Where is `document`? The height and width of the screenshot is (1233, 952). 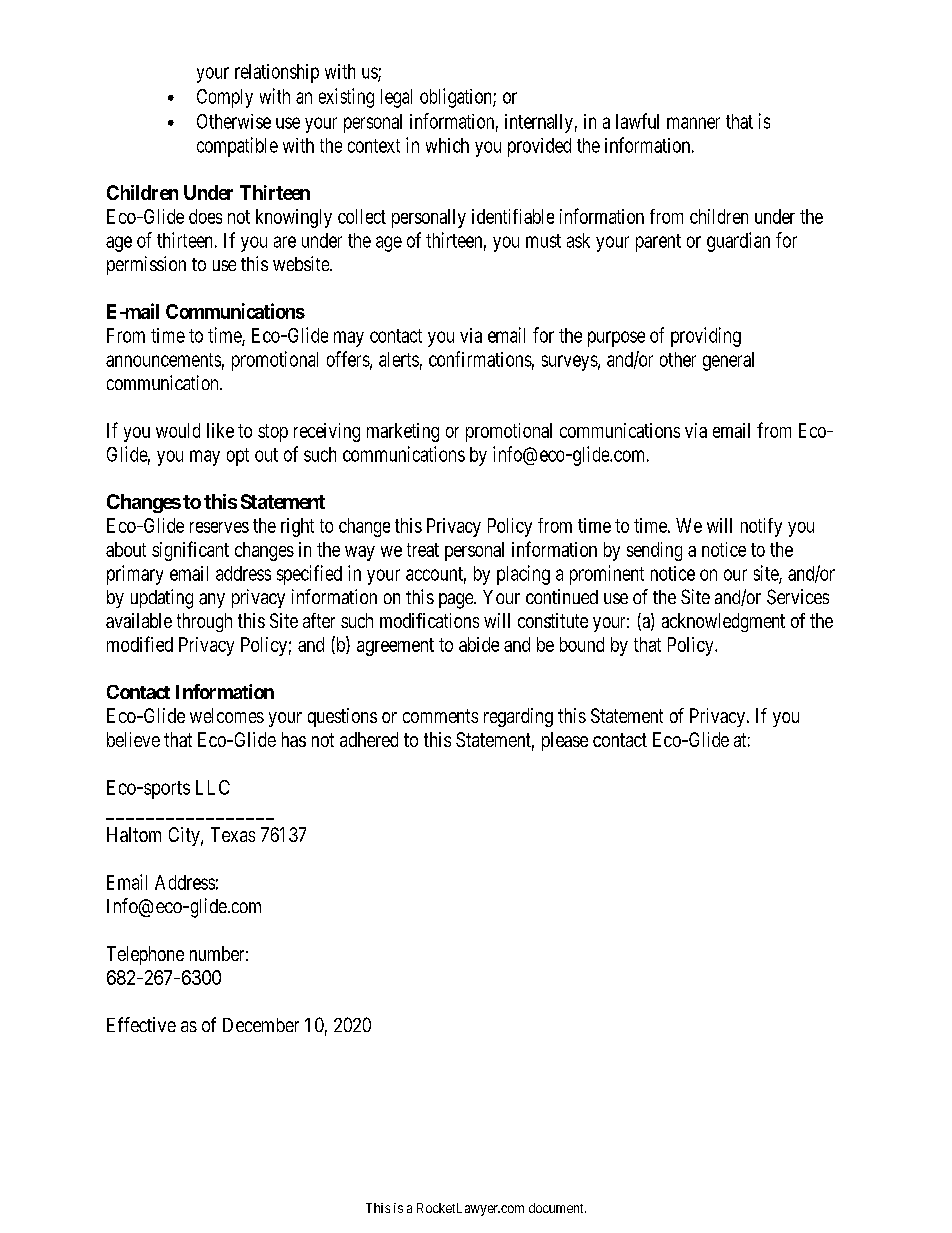 document is located at coordinates (557, 1208).
